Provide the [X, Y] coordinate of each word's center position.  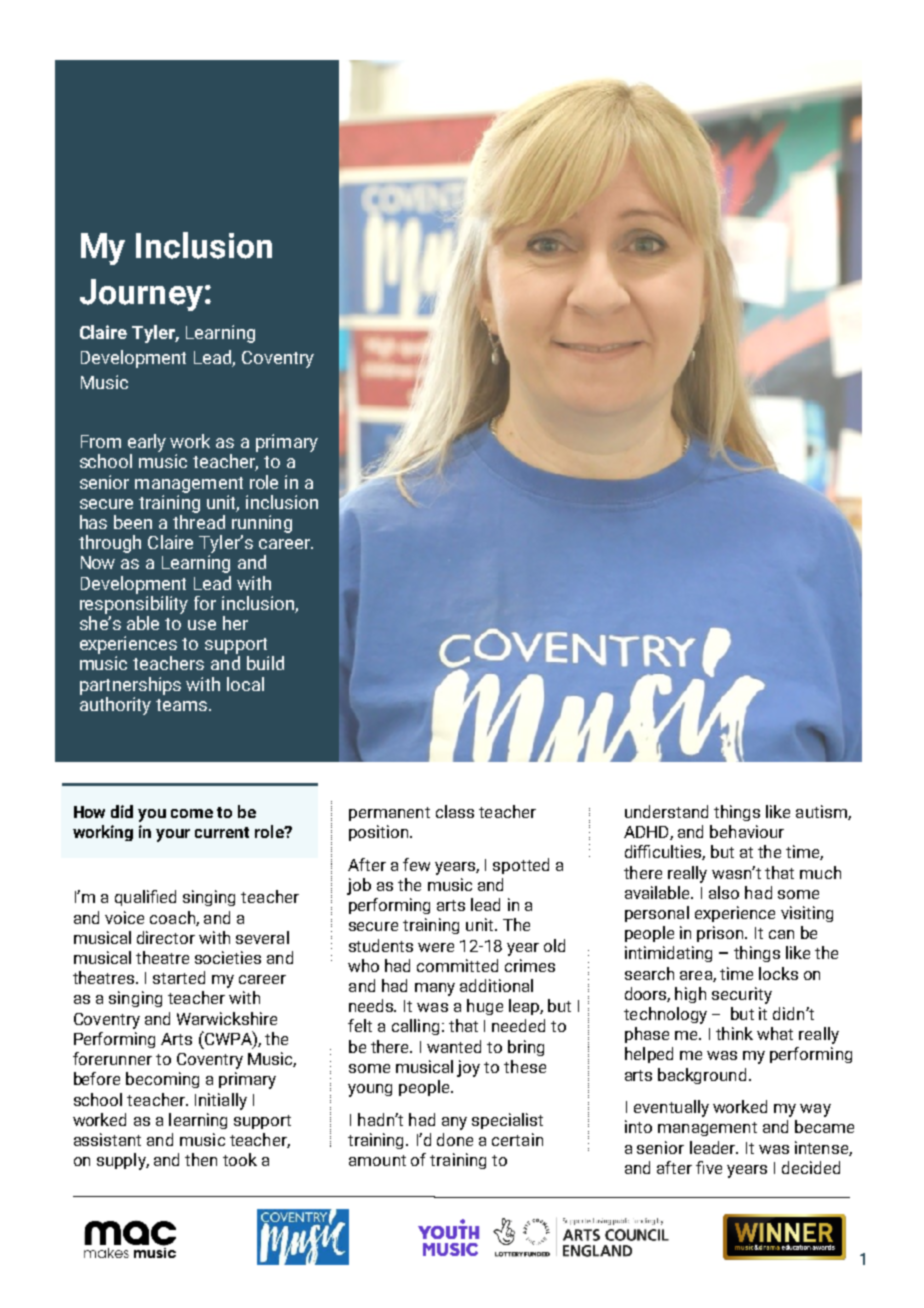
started [179, 977]
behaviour [747, 831]
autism [822, 812]
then [201, 1159]
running [262, 524]
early [147, 444]
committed [457, 965]
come [192, 813]
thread [199, 520]
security [742, 995]
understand [666, 811]
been [133, 522]
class [455, 811]
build [265, 663]
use [202, 625]
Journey [141, 295]
